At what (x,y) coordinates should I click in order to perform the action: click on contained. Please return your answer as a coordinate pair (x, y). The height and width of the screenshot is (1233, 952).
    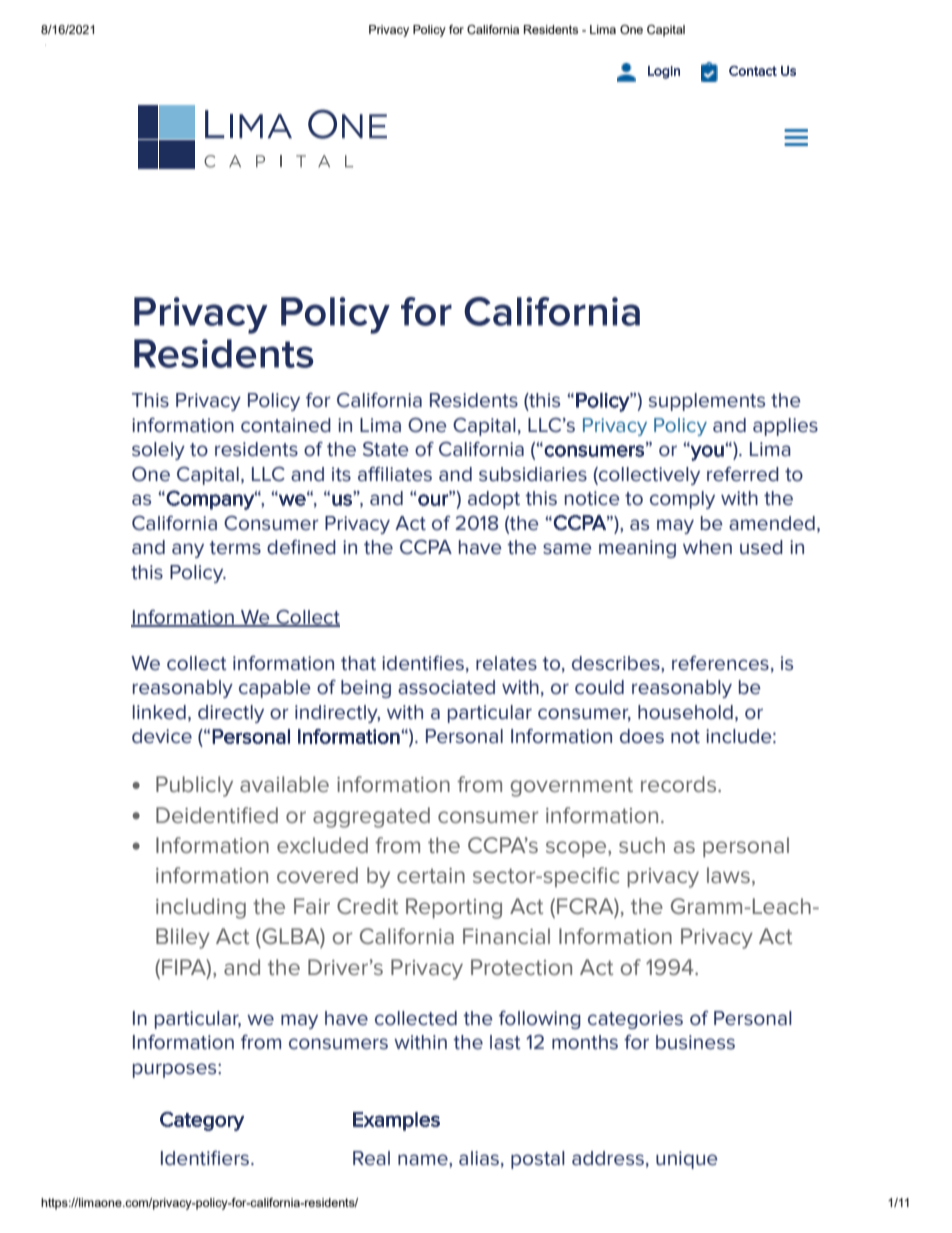
    Looking at the image, I should click on (286, 425).
